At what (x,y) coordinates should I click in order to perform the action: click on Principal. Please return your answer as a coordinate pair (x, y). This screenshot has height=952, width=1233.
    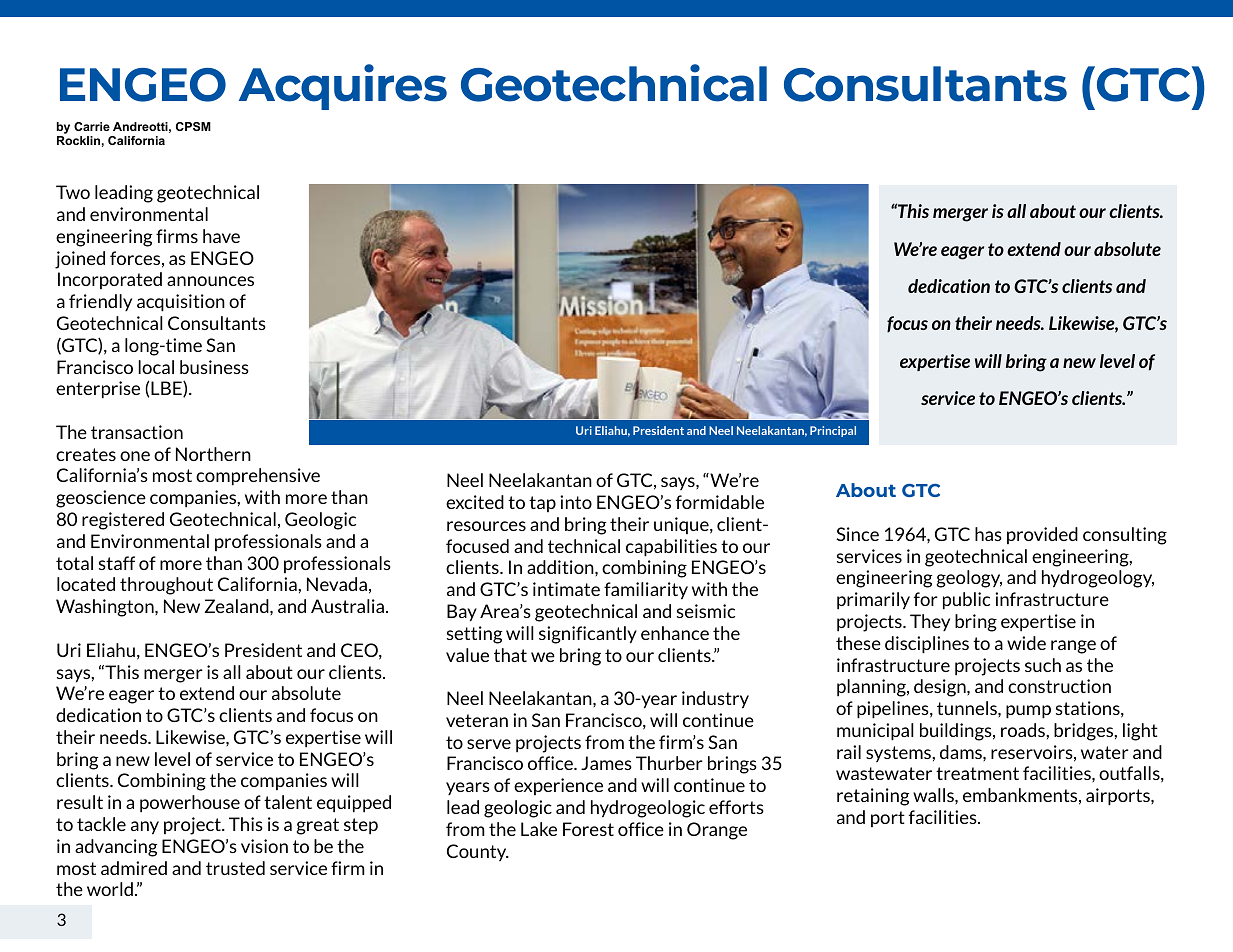
    Looking at the image, I should click on (833, 431).
